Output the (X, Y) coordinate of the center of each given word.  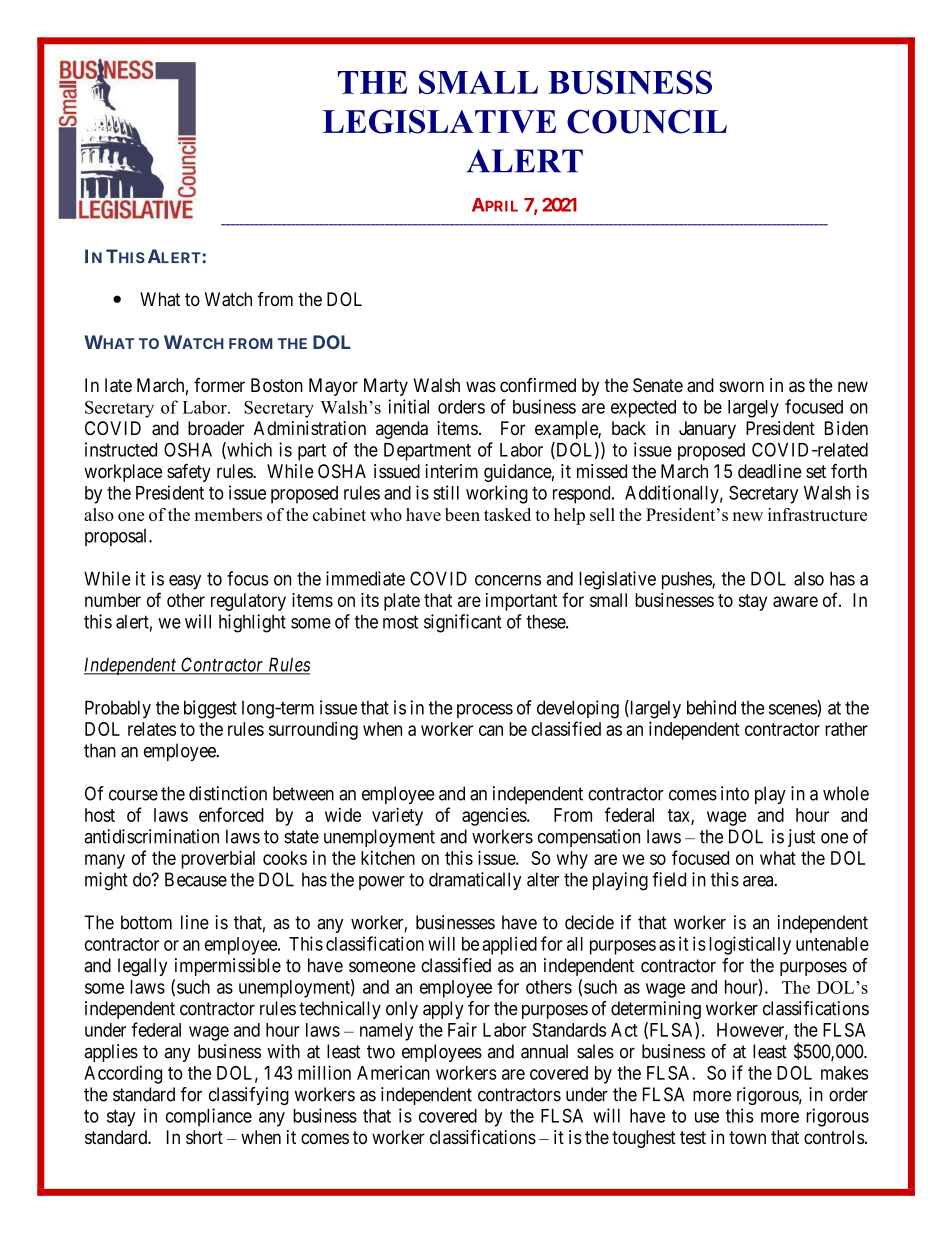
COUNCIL (647, 121)
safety (189, 473)
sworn (741, 386)
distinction (228, 793)
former (219, 385)
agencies (495, 817)
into (735, 793)
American (393, 1072)
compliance (209, 1117)
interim (451, 471)
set (816, 471)
